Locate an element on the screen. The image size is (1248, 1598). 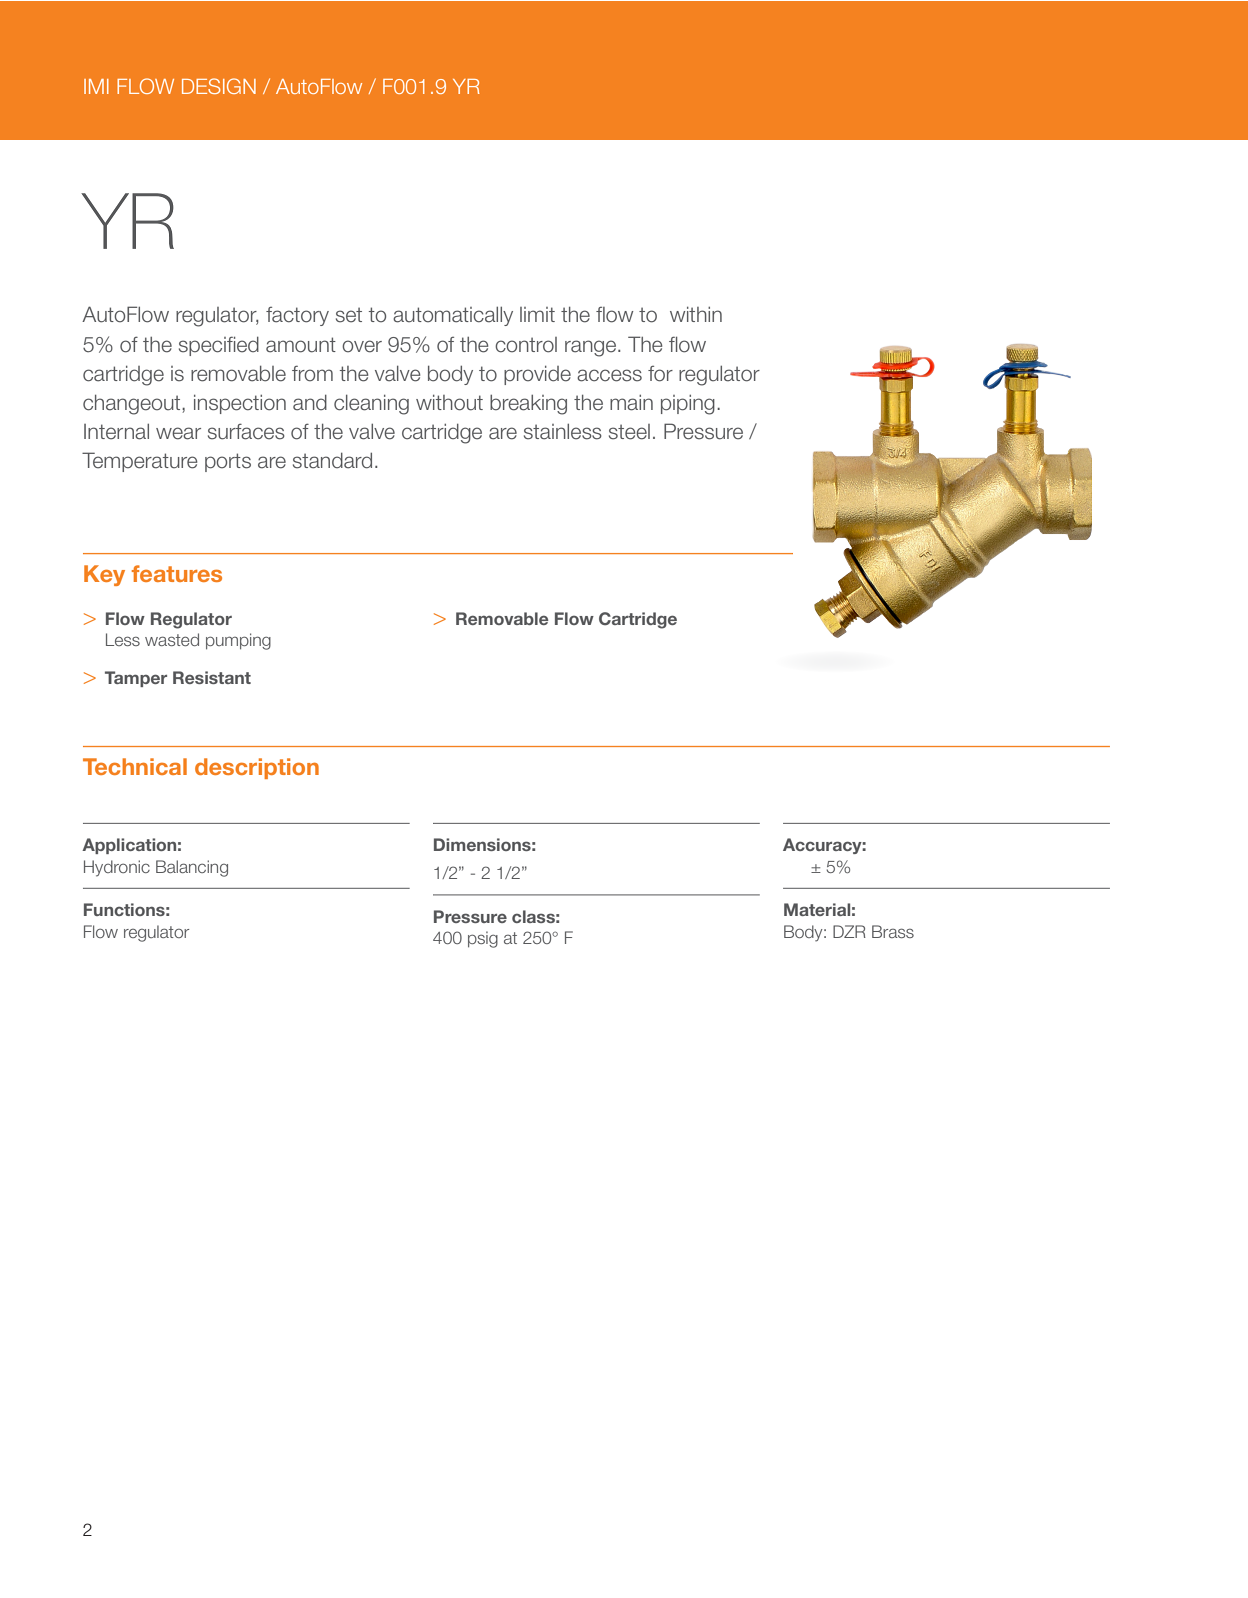
Balancing is located at coordinates (192, 868).
